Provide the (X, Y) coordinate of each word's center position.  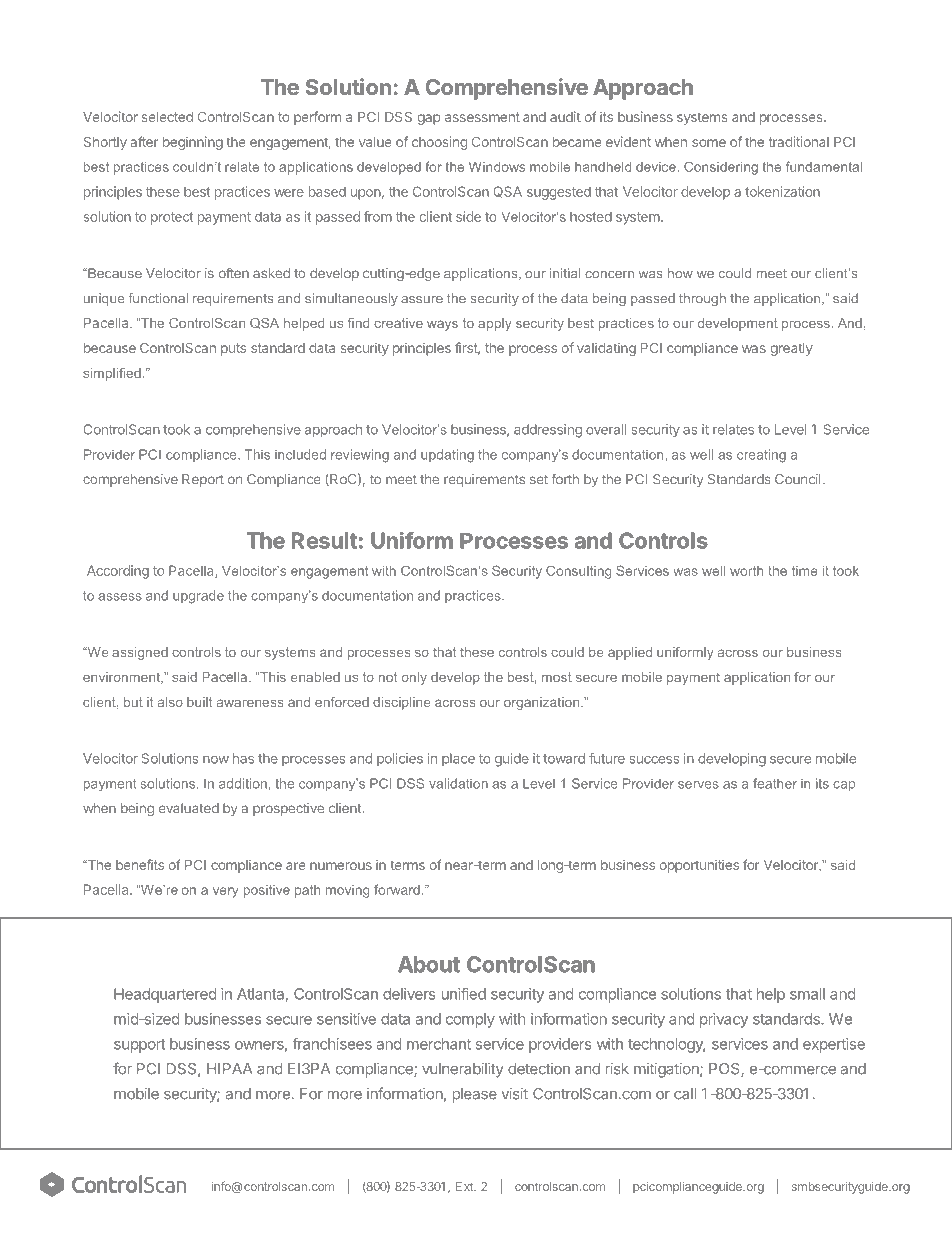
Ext (465, 1186)
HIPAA (229, 1068)
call (685, 1094)
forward (397, 889)
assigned (140, 653)
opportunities (699, 866)
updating (447, 456)
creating (761, 456)
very (225, 892)
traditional (799, 141)
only (414, 678)
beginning (193, 143)
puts (233, 349)
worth (746, 571)
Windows (497, 167)
